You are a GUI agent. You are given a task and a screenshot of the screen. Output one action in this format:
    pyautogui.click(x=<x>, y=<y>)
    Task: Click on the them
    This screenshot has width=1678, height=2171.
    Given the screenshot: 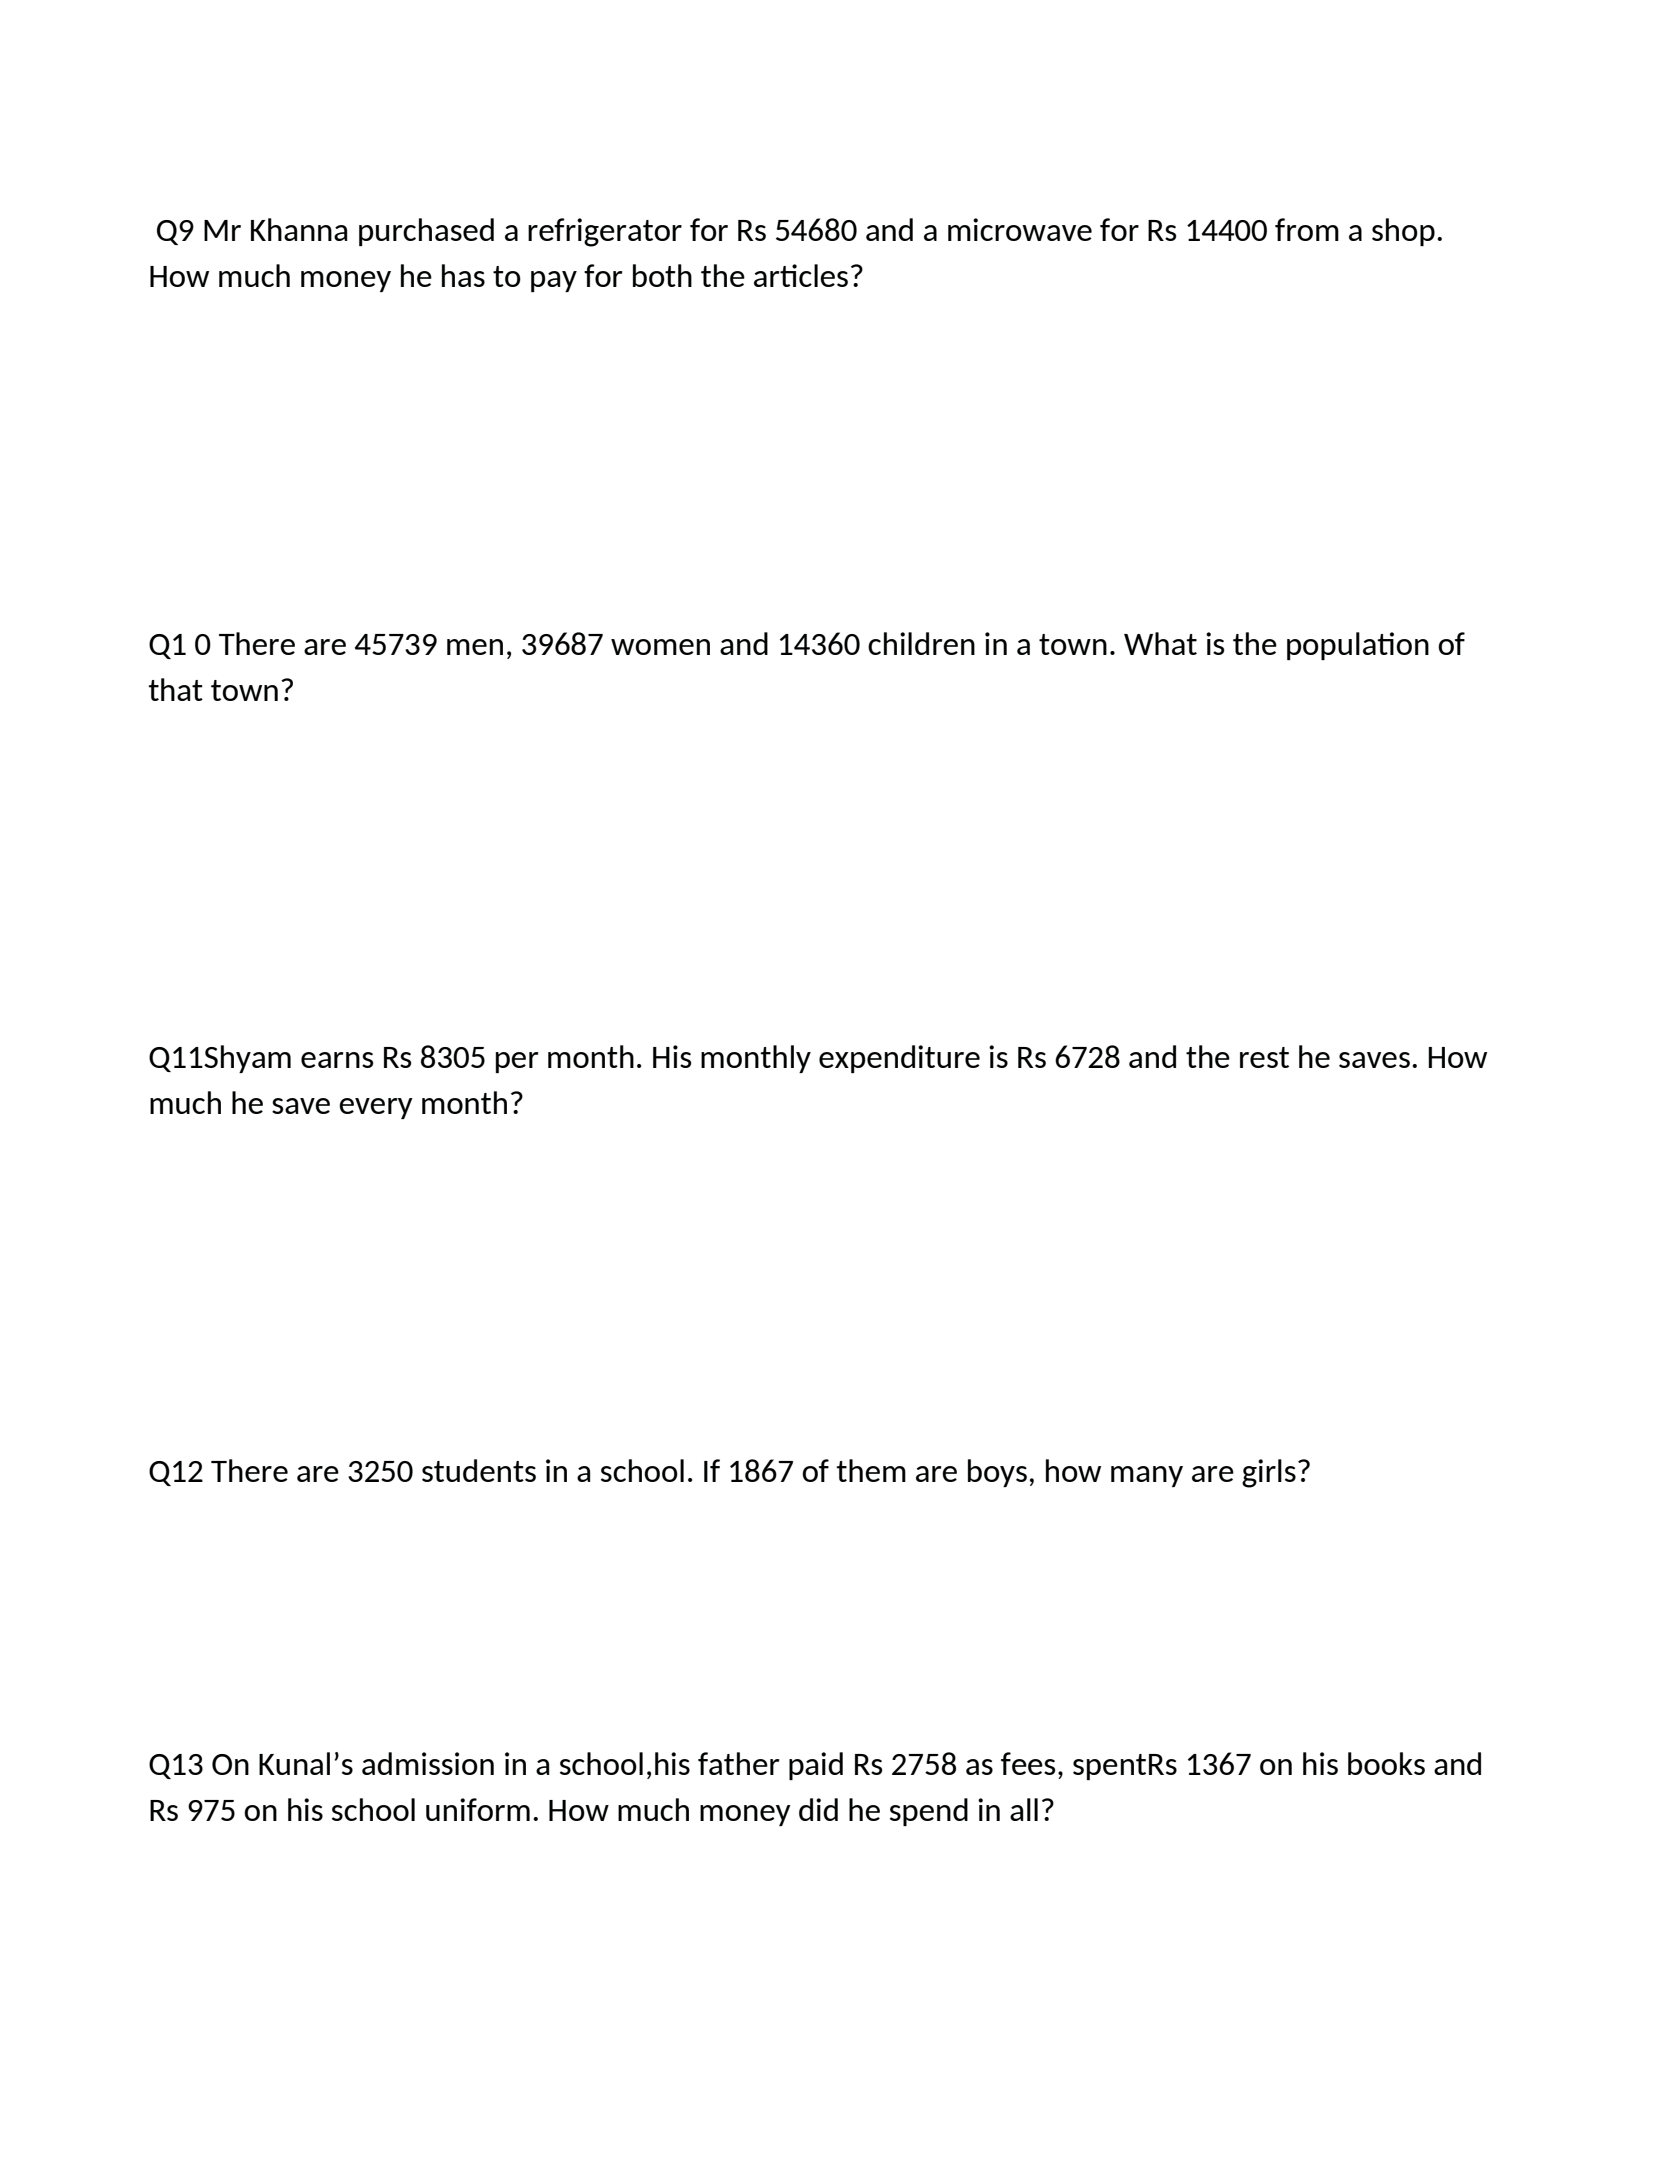 What is the action you would take?
    pyautogui.click(x=871, y=1470)
